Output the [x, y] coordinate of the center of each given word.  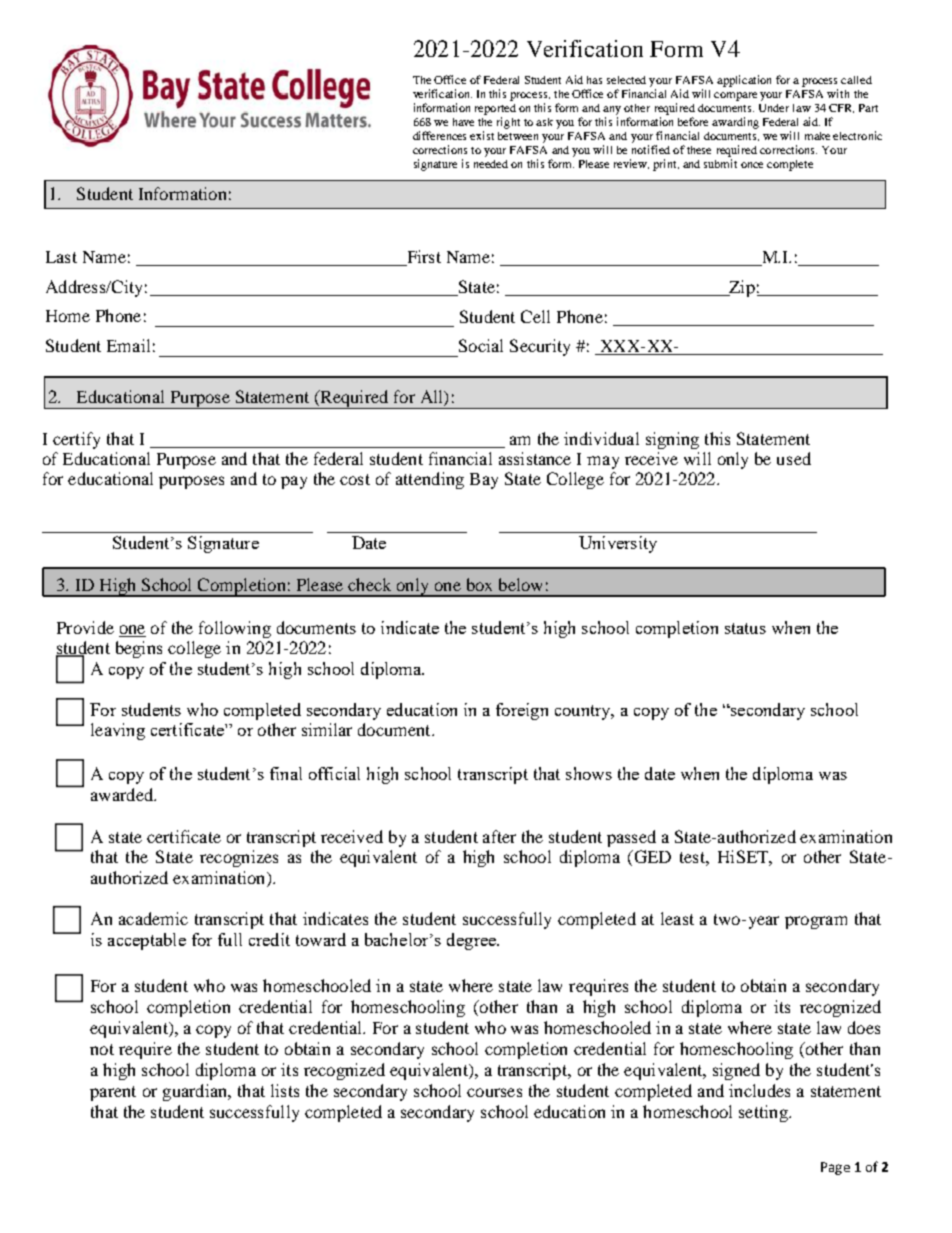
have [463, 122]
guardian [196, 1092]
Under [774, 108]
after [499, 836]
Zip [741, 288]
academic [153, 918]
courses [494, 1092]
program [816, 922]
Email [128, 345]
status [745, 628]
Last [61, 257]
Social [481, 345]
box [479, 584]
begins [139, 649]
